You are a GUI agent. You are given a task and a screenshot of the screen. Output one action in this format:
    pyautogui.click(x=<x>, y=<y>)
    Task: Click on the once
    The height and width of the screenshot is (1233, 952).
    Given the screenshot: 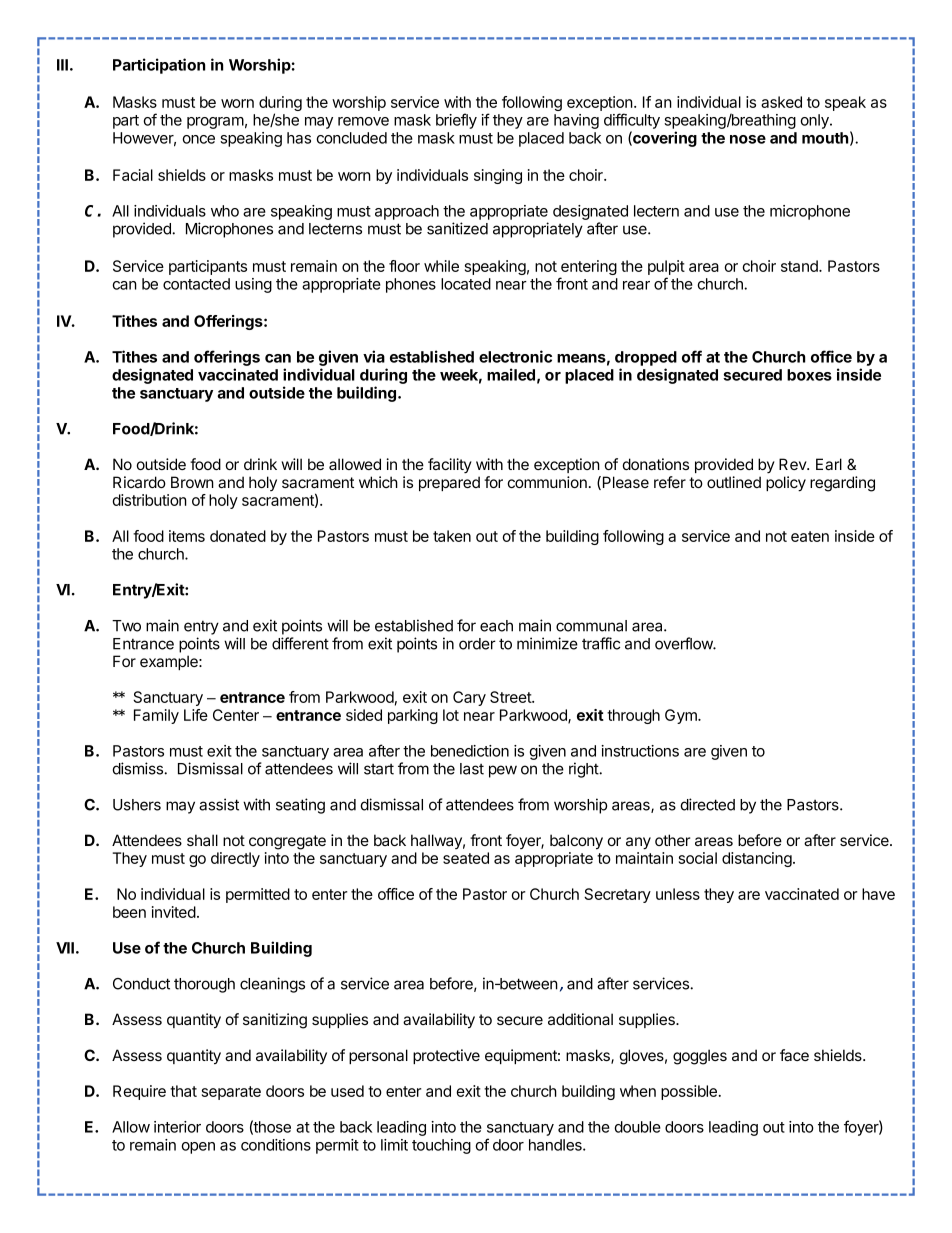 What is the action you would take?
    pyautogui.click(x=198, y=139)
